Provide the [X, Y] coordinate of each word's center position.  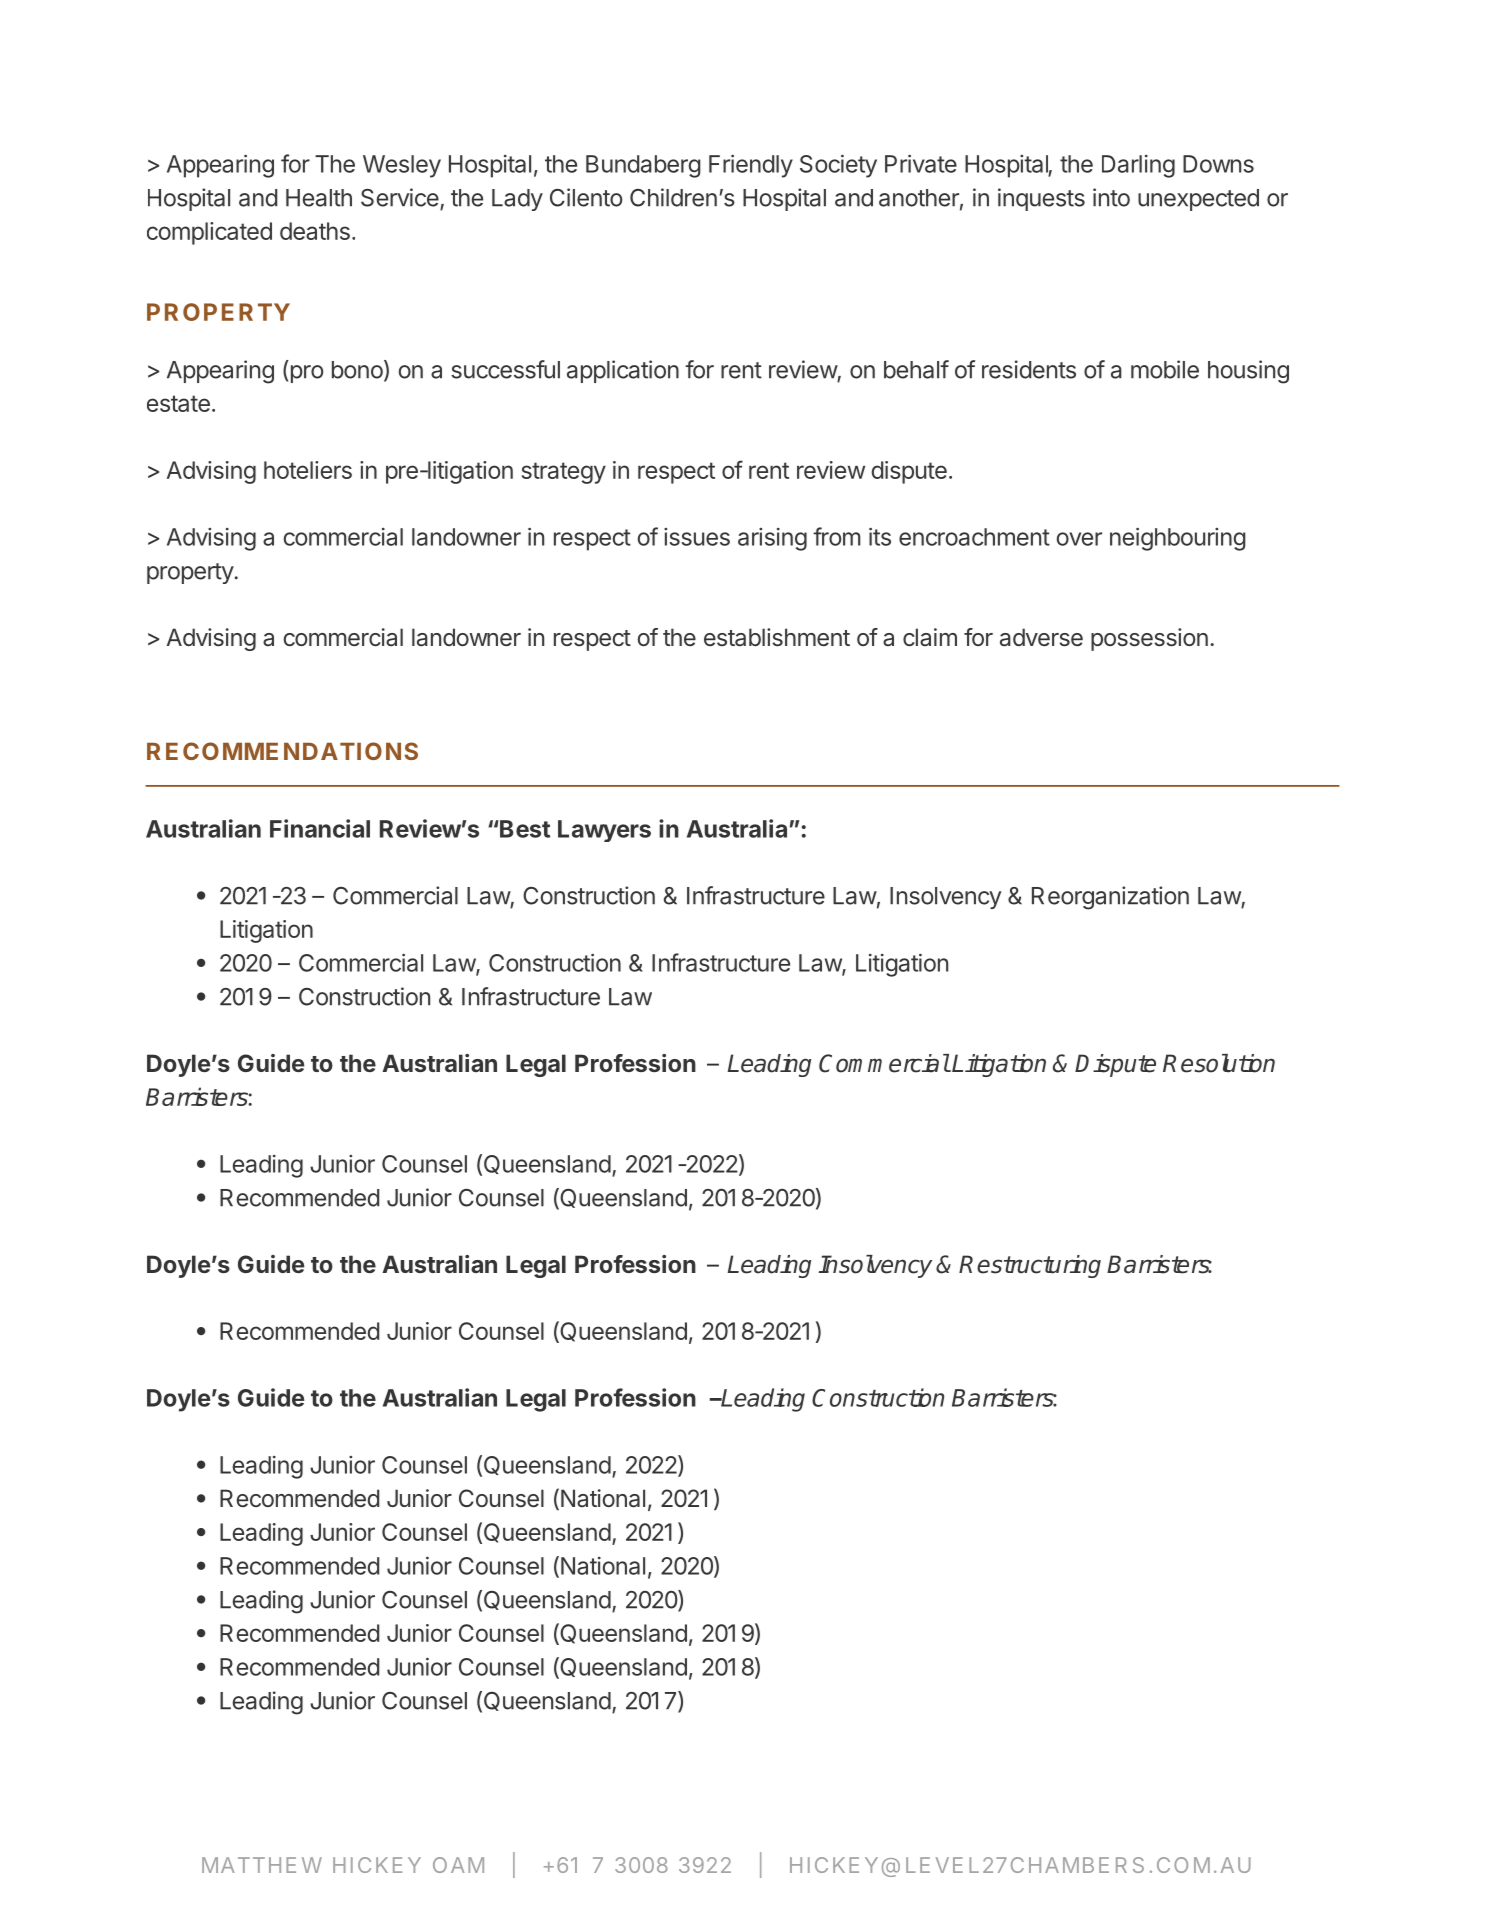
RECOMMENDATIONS [282, 751]
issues [697, 537]
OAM [458, 1865]
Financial [320, 828]
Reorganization [1110, 898]
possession [1149, 639]
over [1079, 539]
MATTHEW [262, 1865]
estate [178, 403]
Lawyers [604, 831]
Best [524, 829]
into [1111, 197]
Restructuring [1030, 1266]
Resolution [1219, 1063]
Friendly [751, 166]
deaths [315, 231]
